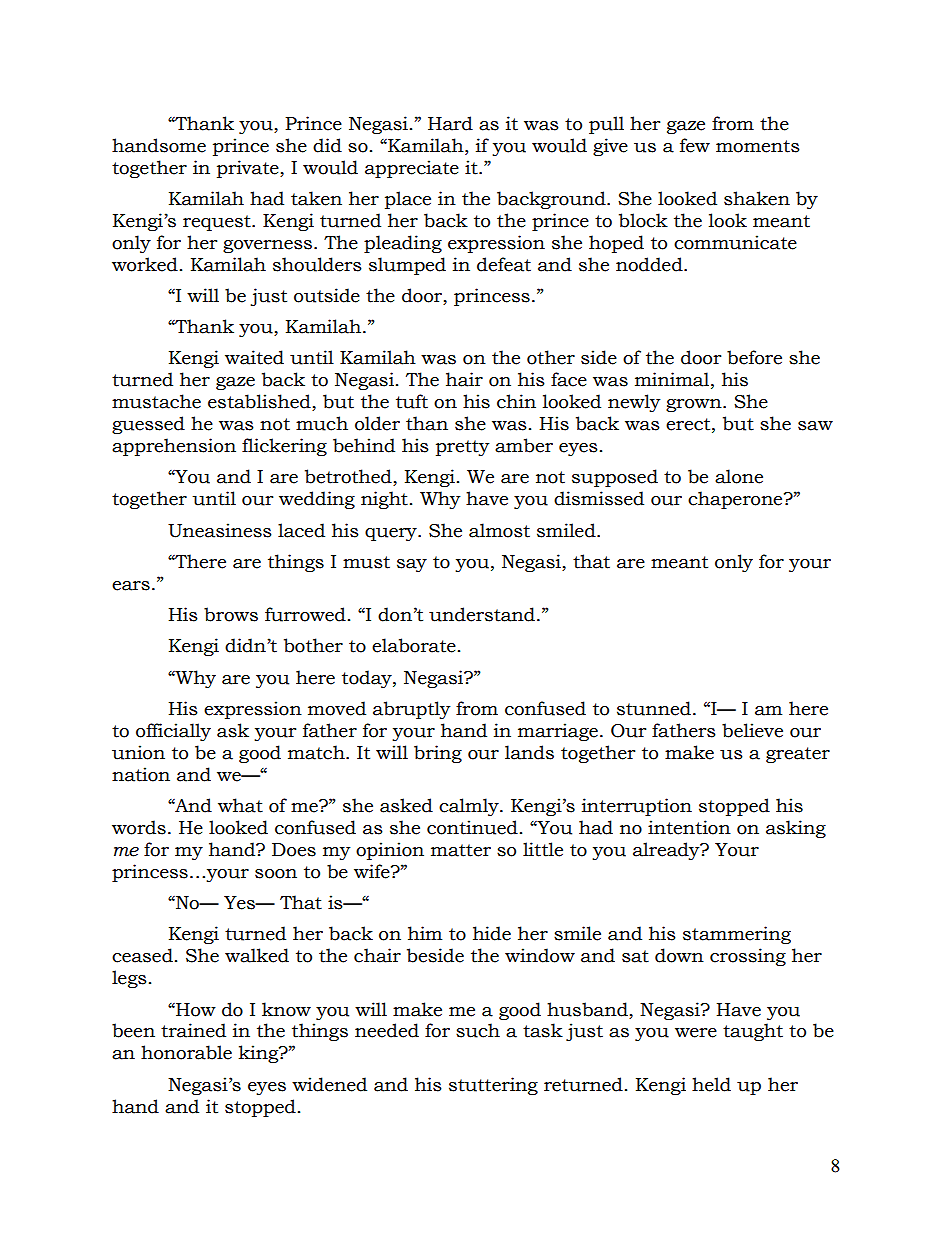 This screenshot has height=1233, width=952. I want to click on honorable, so click(186, 1052).
